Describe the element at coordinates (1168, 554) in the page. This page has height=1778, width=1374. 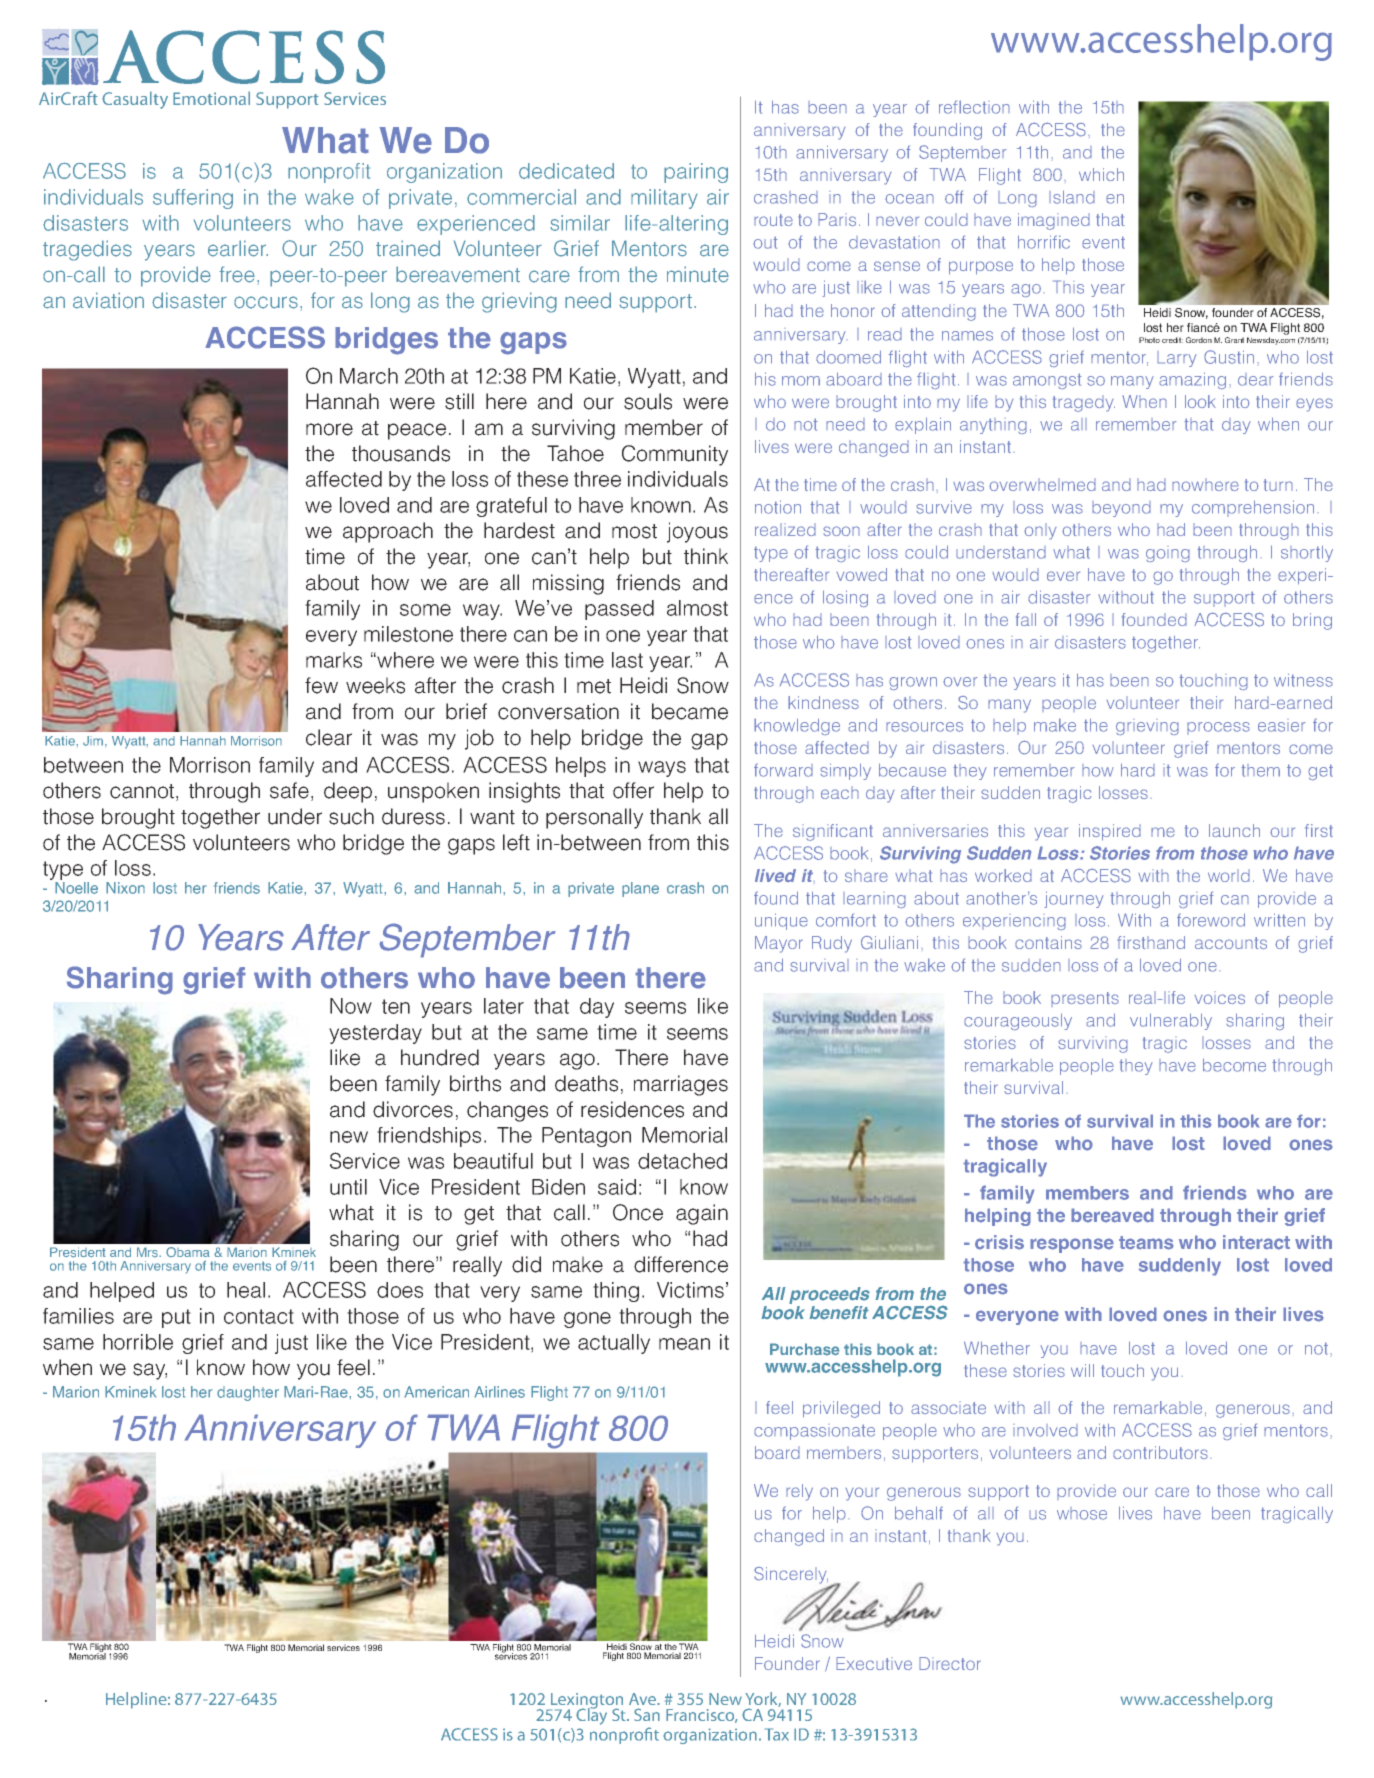
I see `going` at that location.
